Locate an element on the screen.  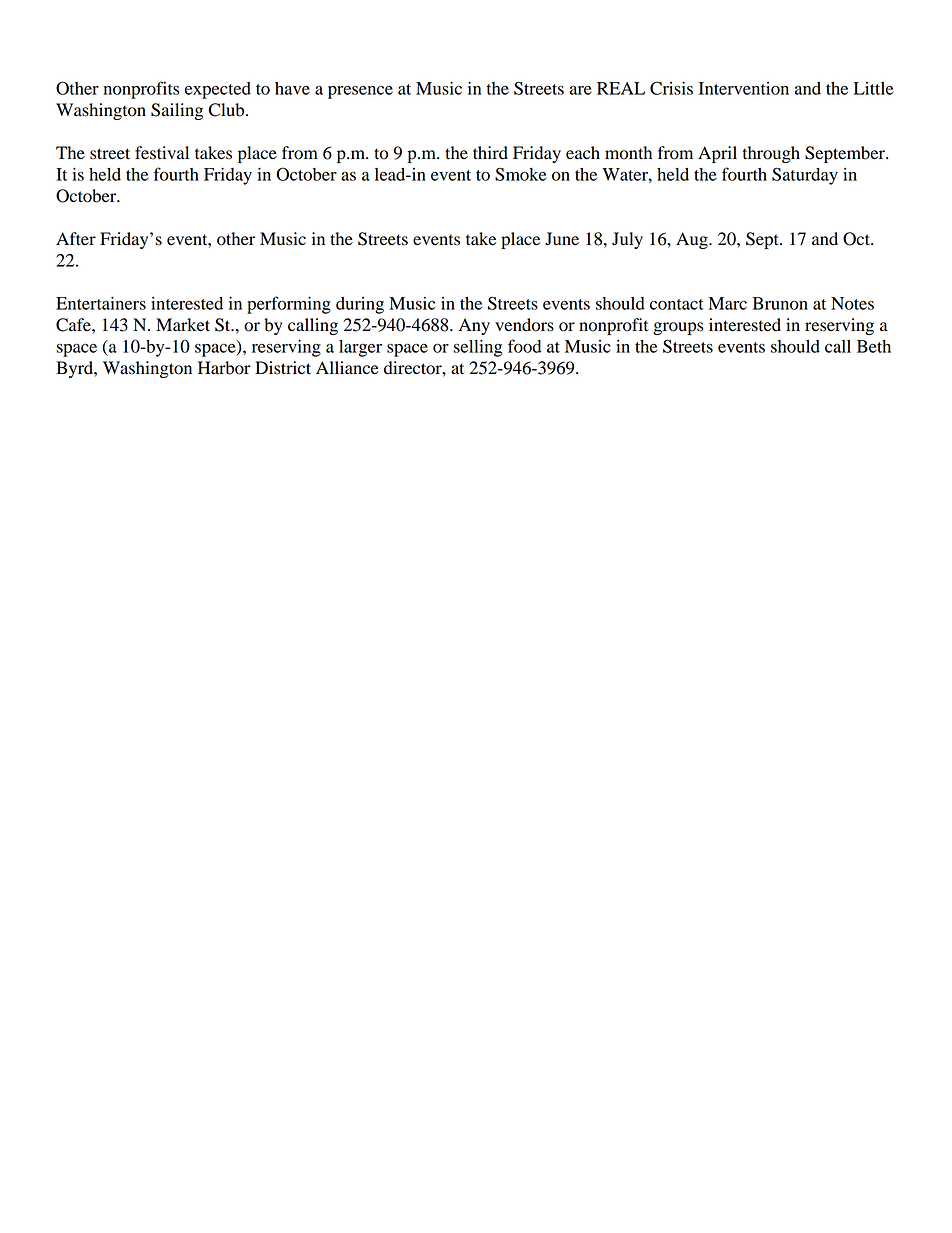
Harbor is located at coordinates (224, 368).
